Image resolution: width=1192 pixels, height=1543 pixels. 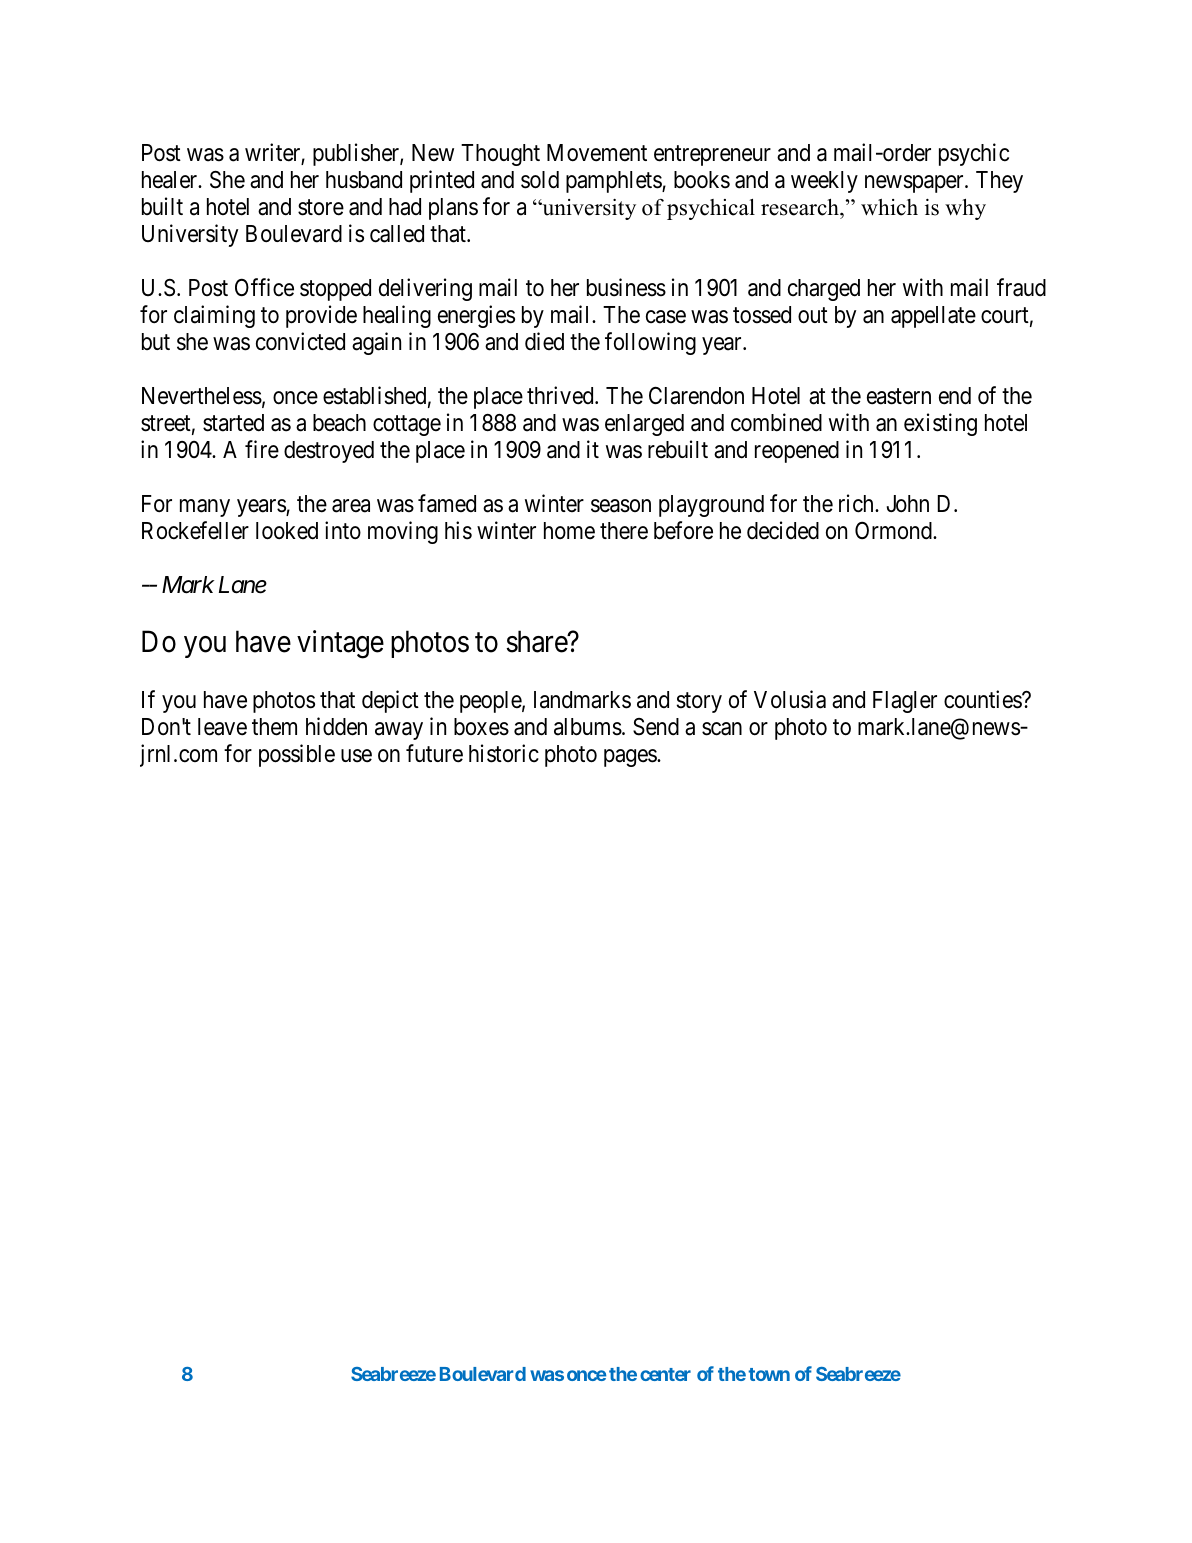 I want to click on Flagler, so click(x=905, y=702).
